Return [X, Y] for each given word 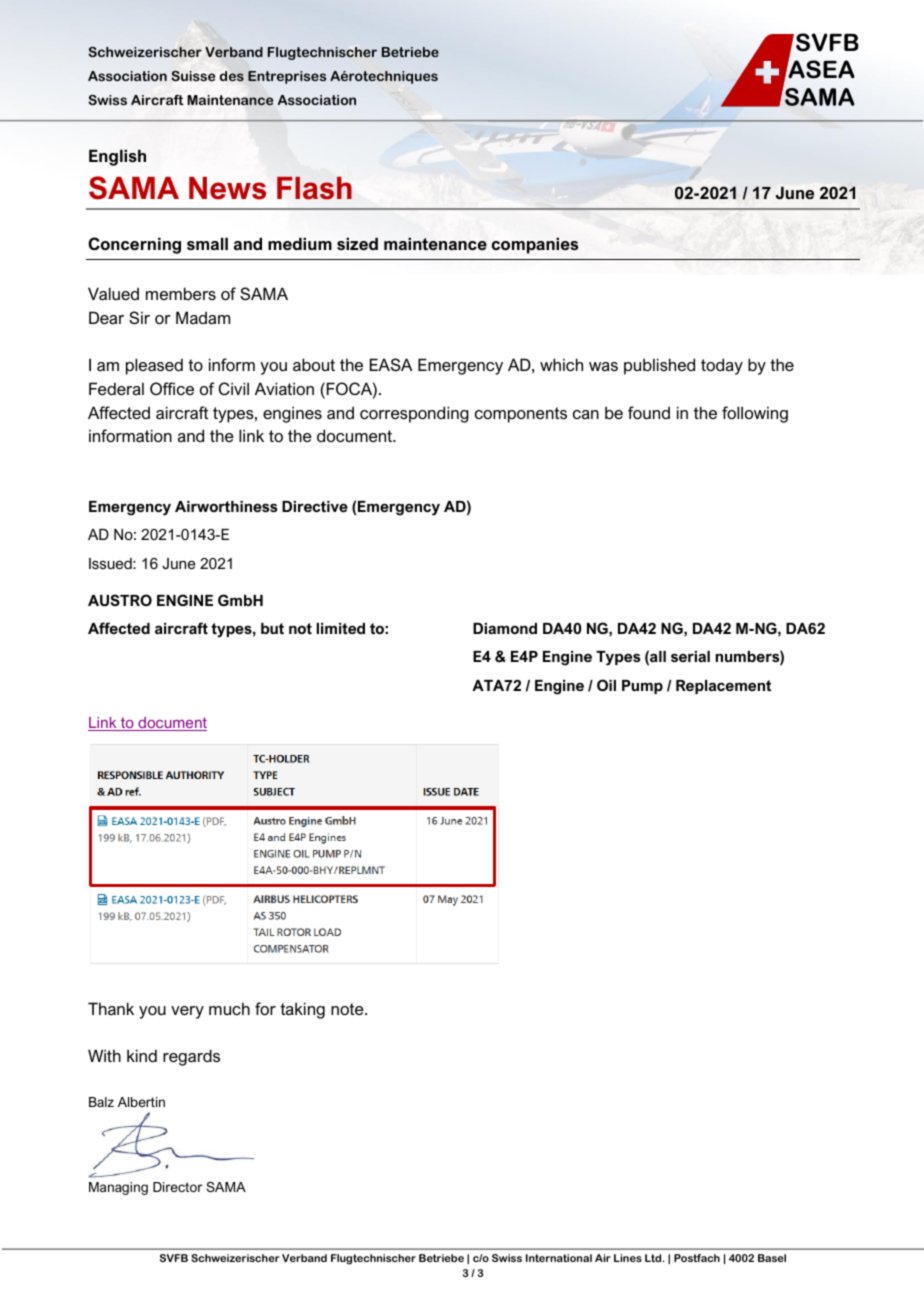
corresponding [414, 414]
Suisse [193, 76]
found [649, 412]
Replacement [723, 687]
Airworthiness [226, 506]
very [187, 1012]
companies [535, 245]
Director [177, 1187]
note [348, 1009]
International [559, 1258]
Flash [314, 188]
